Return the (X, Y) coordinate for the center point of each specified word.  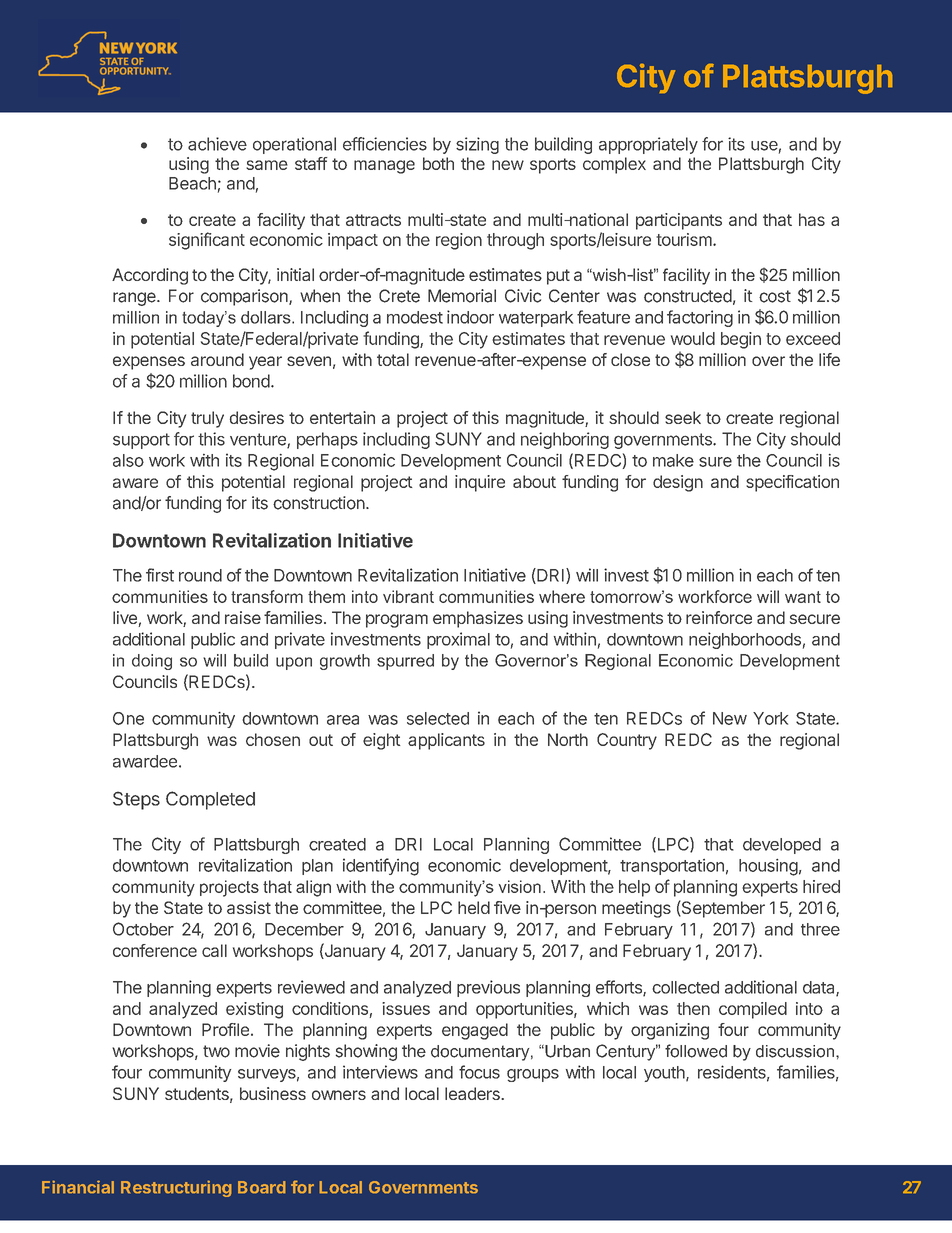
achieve (217, 144)
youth (665, 1074)
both (438, 163)
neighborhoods (745, 640)
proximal (458, 640)
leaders (473, 1093)
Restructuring (176, 1188)
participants (679, 221)
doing (152, 662)
